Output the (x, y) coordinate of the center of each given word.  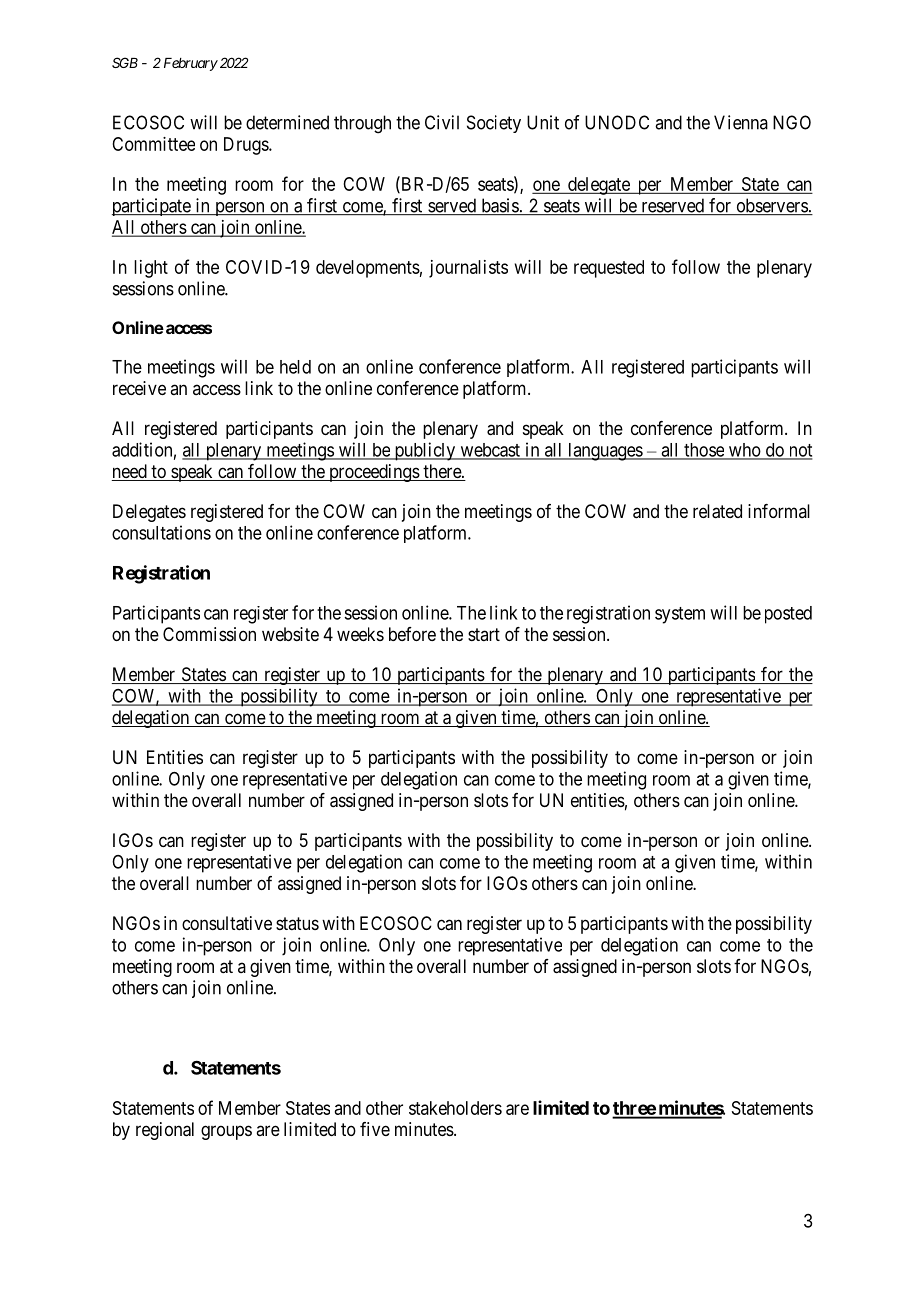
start (484, 634)
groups (226, 1132)
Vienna (741, 122)
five (375, 1129)
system (680, 615)
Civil (442, 122)
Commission (209, 634)
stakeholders (455, 1108)
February (191, 64)
